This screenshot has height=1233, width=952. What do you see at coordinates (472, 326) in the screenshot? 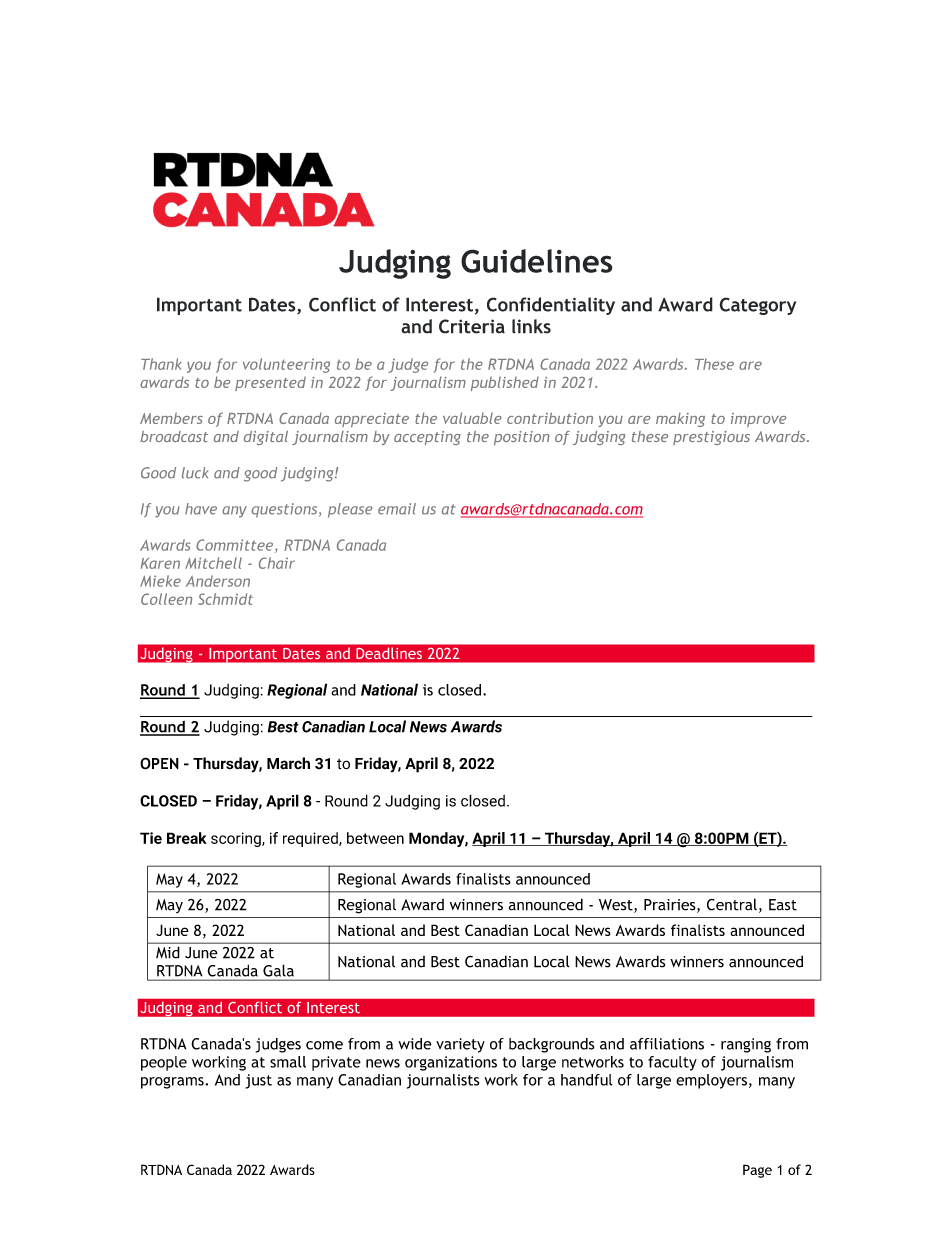
I see `Criteria` at bounding box center [472, 326].
